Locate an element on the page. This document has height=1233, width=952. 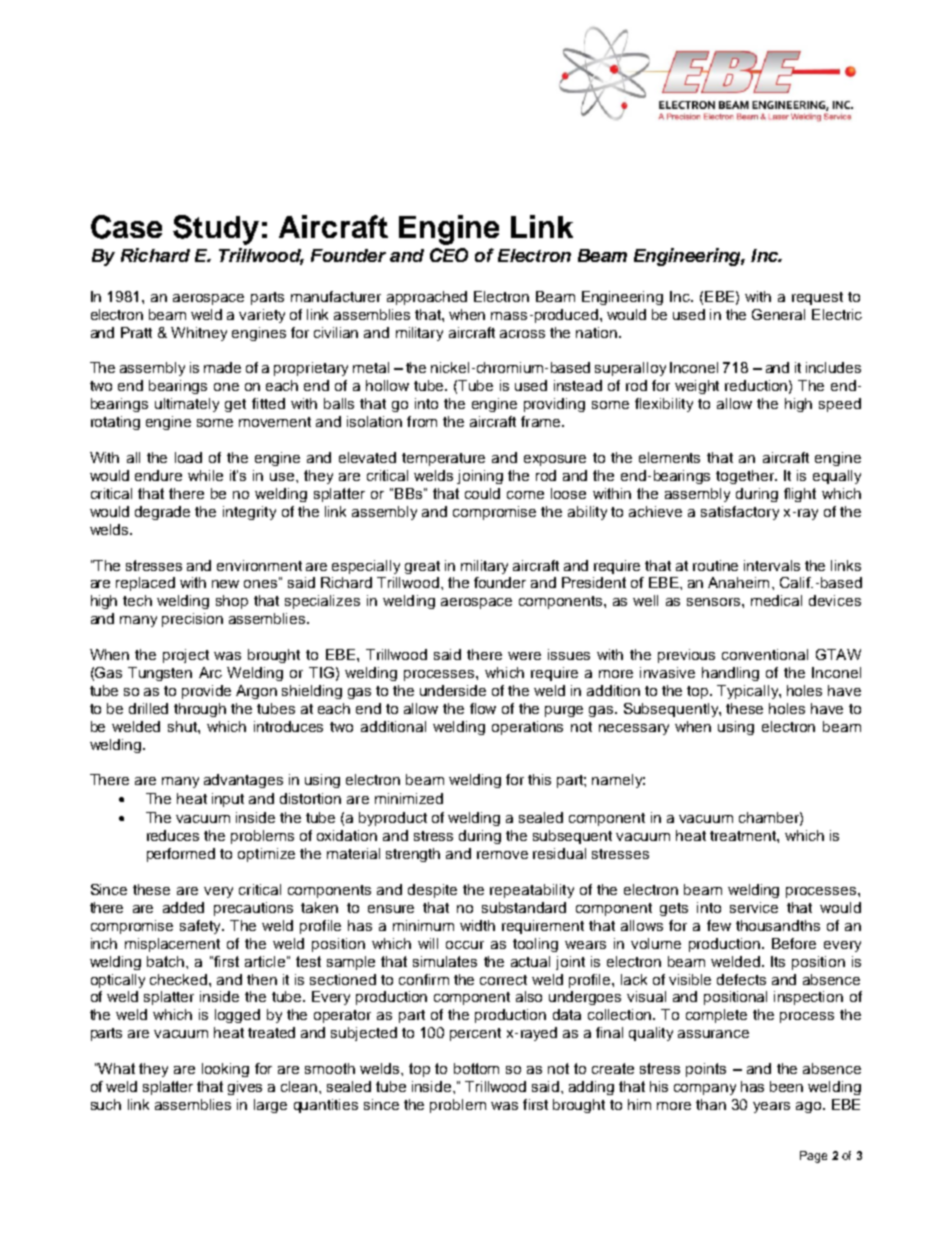
service is located at coordinates (754, 907).
